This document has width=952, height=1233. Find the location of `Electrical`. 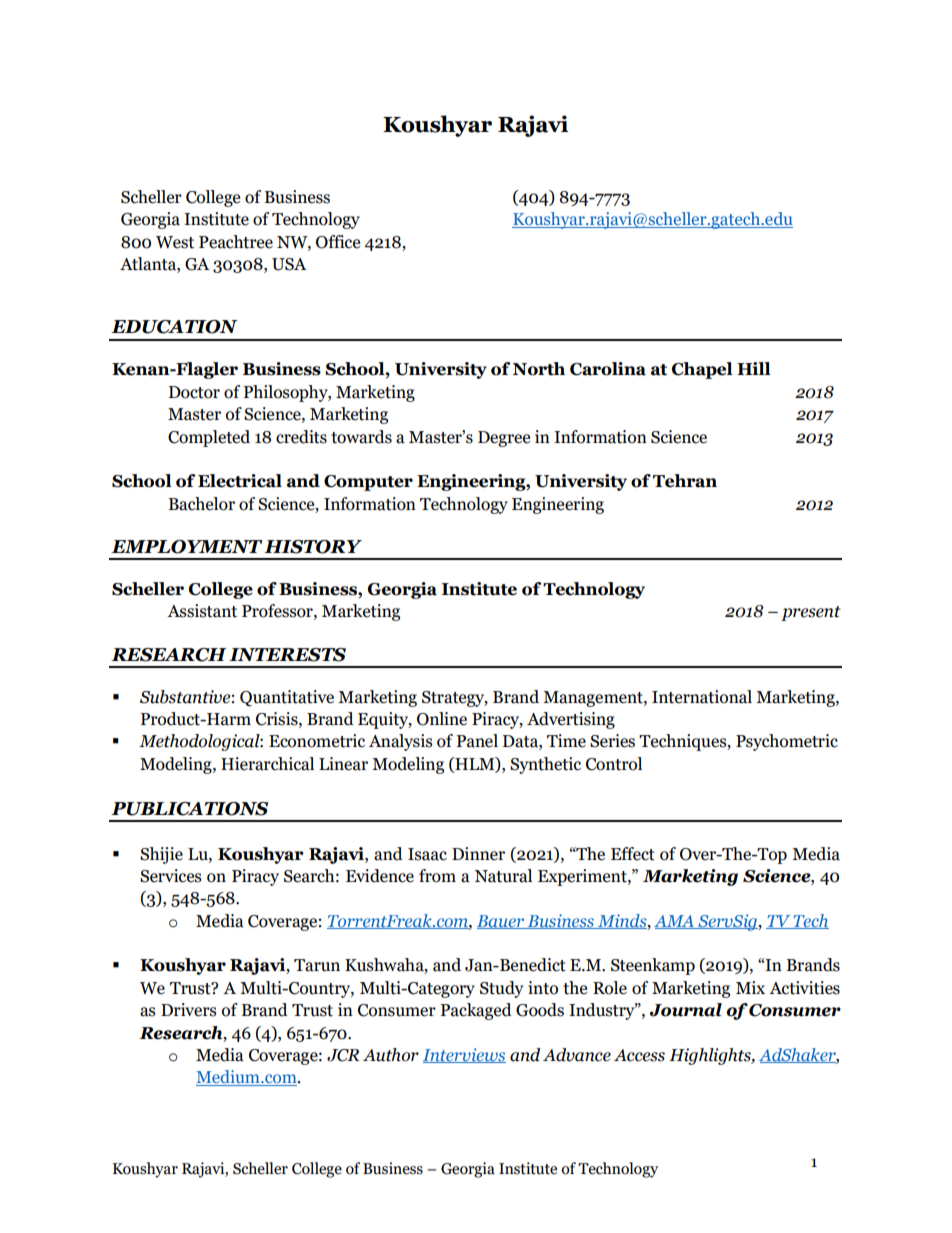

Electrical is located at coordinates (240, 481).
